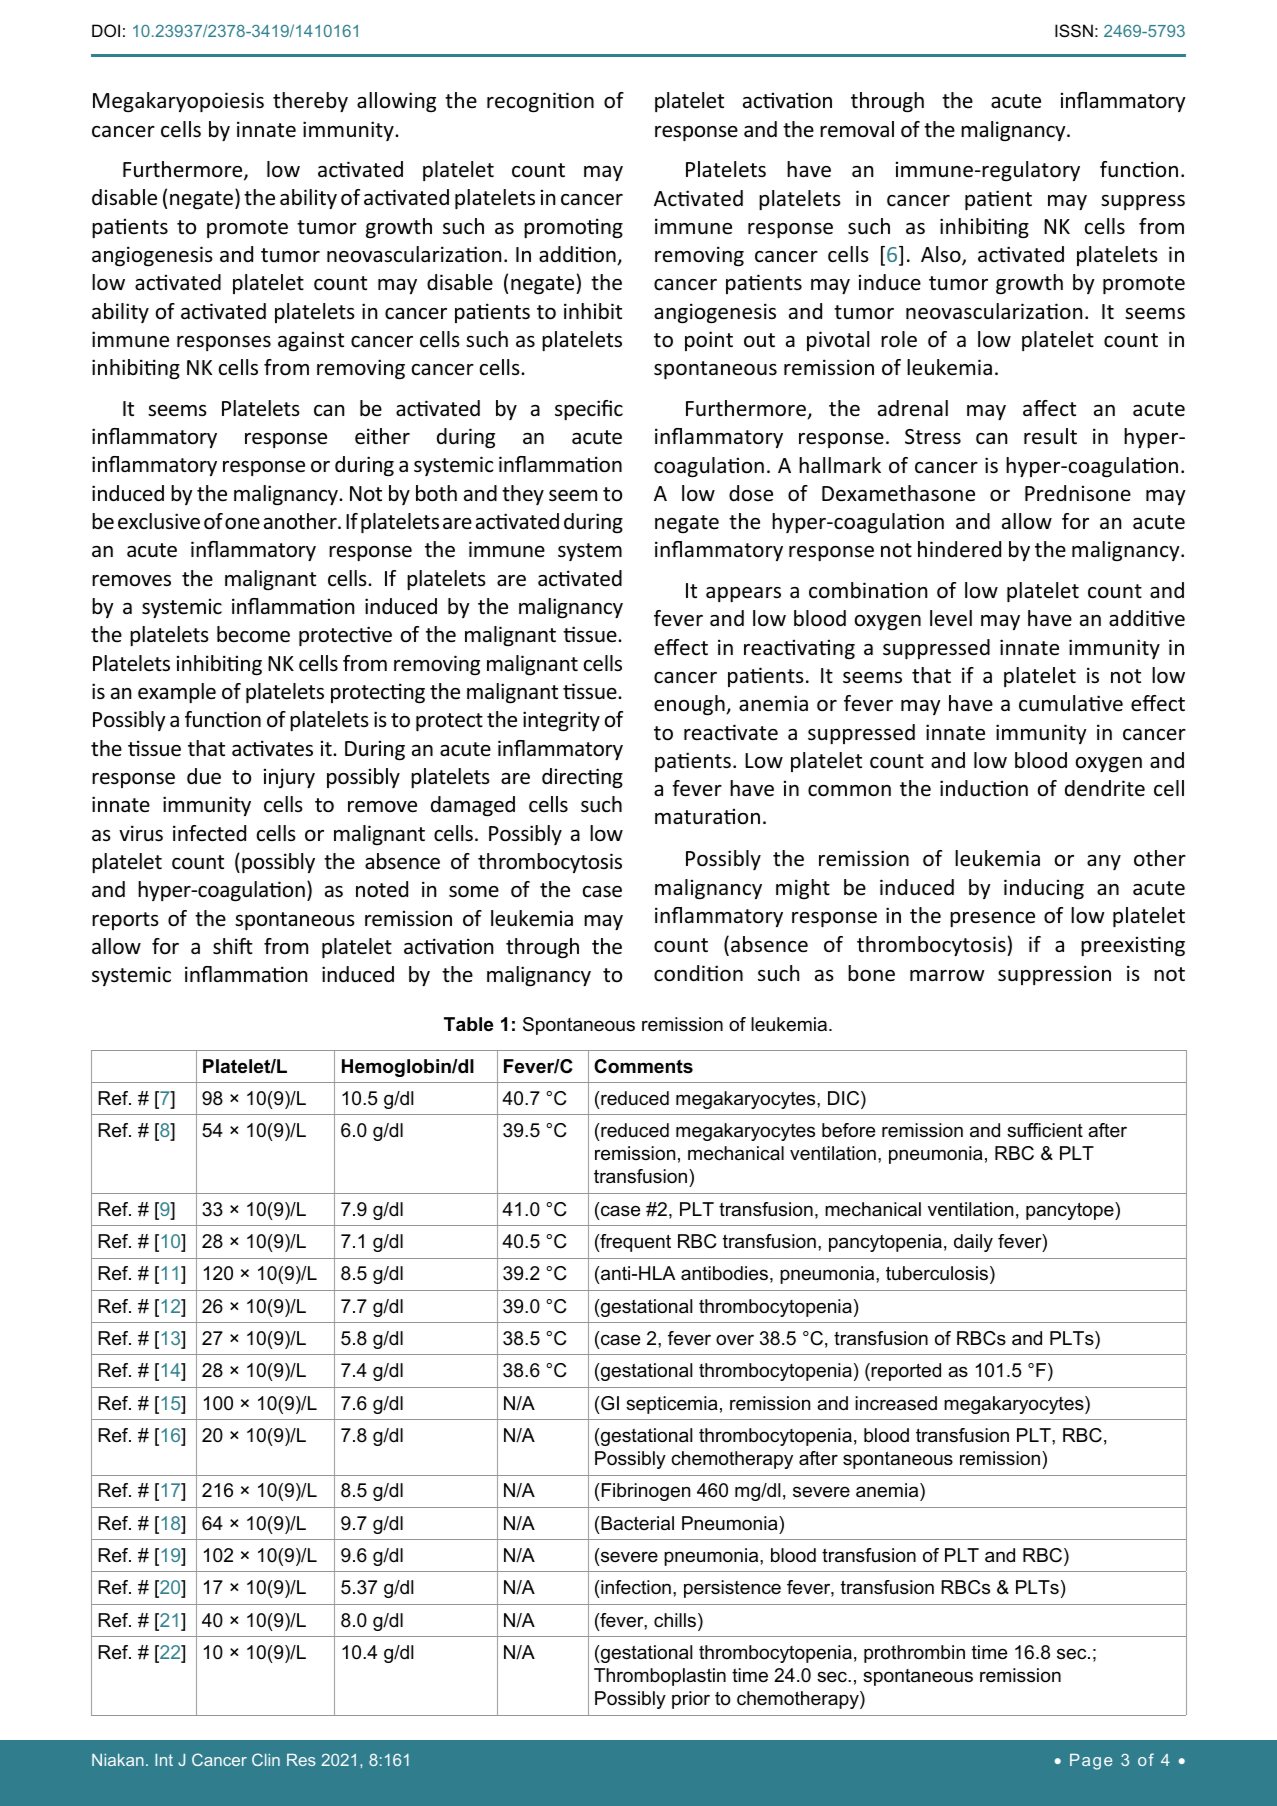 This page has width=1277, height=1806. What do you see at coordinates (540, 102) in the page?
I see `recognition` at bounding box center [540, 102].
